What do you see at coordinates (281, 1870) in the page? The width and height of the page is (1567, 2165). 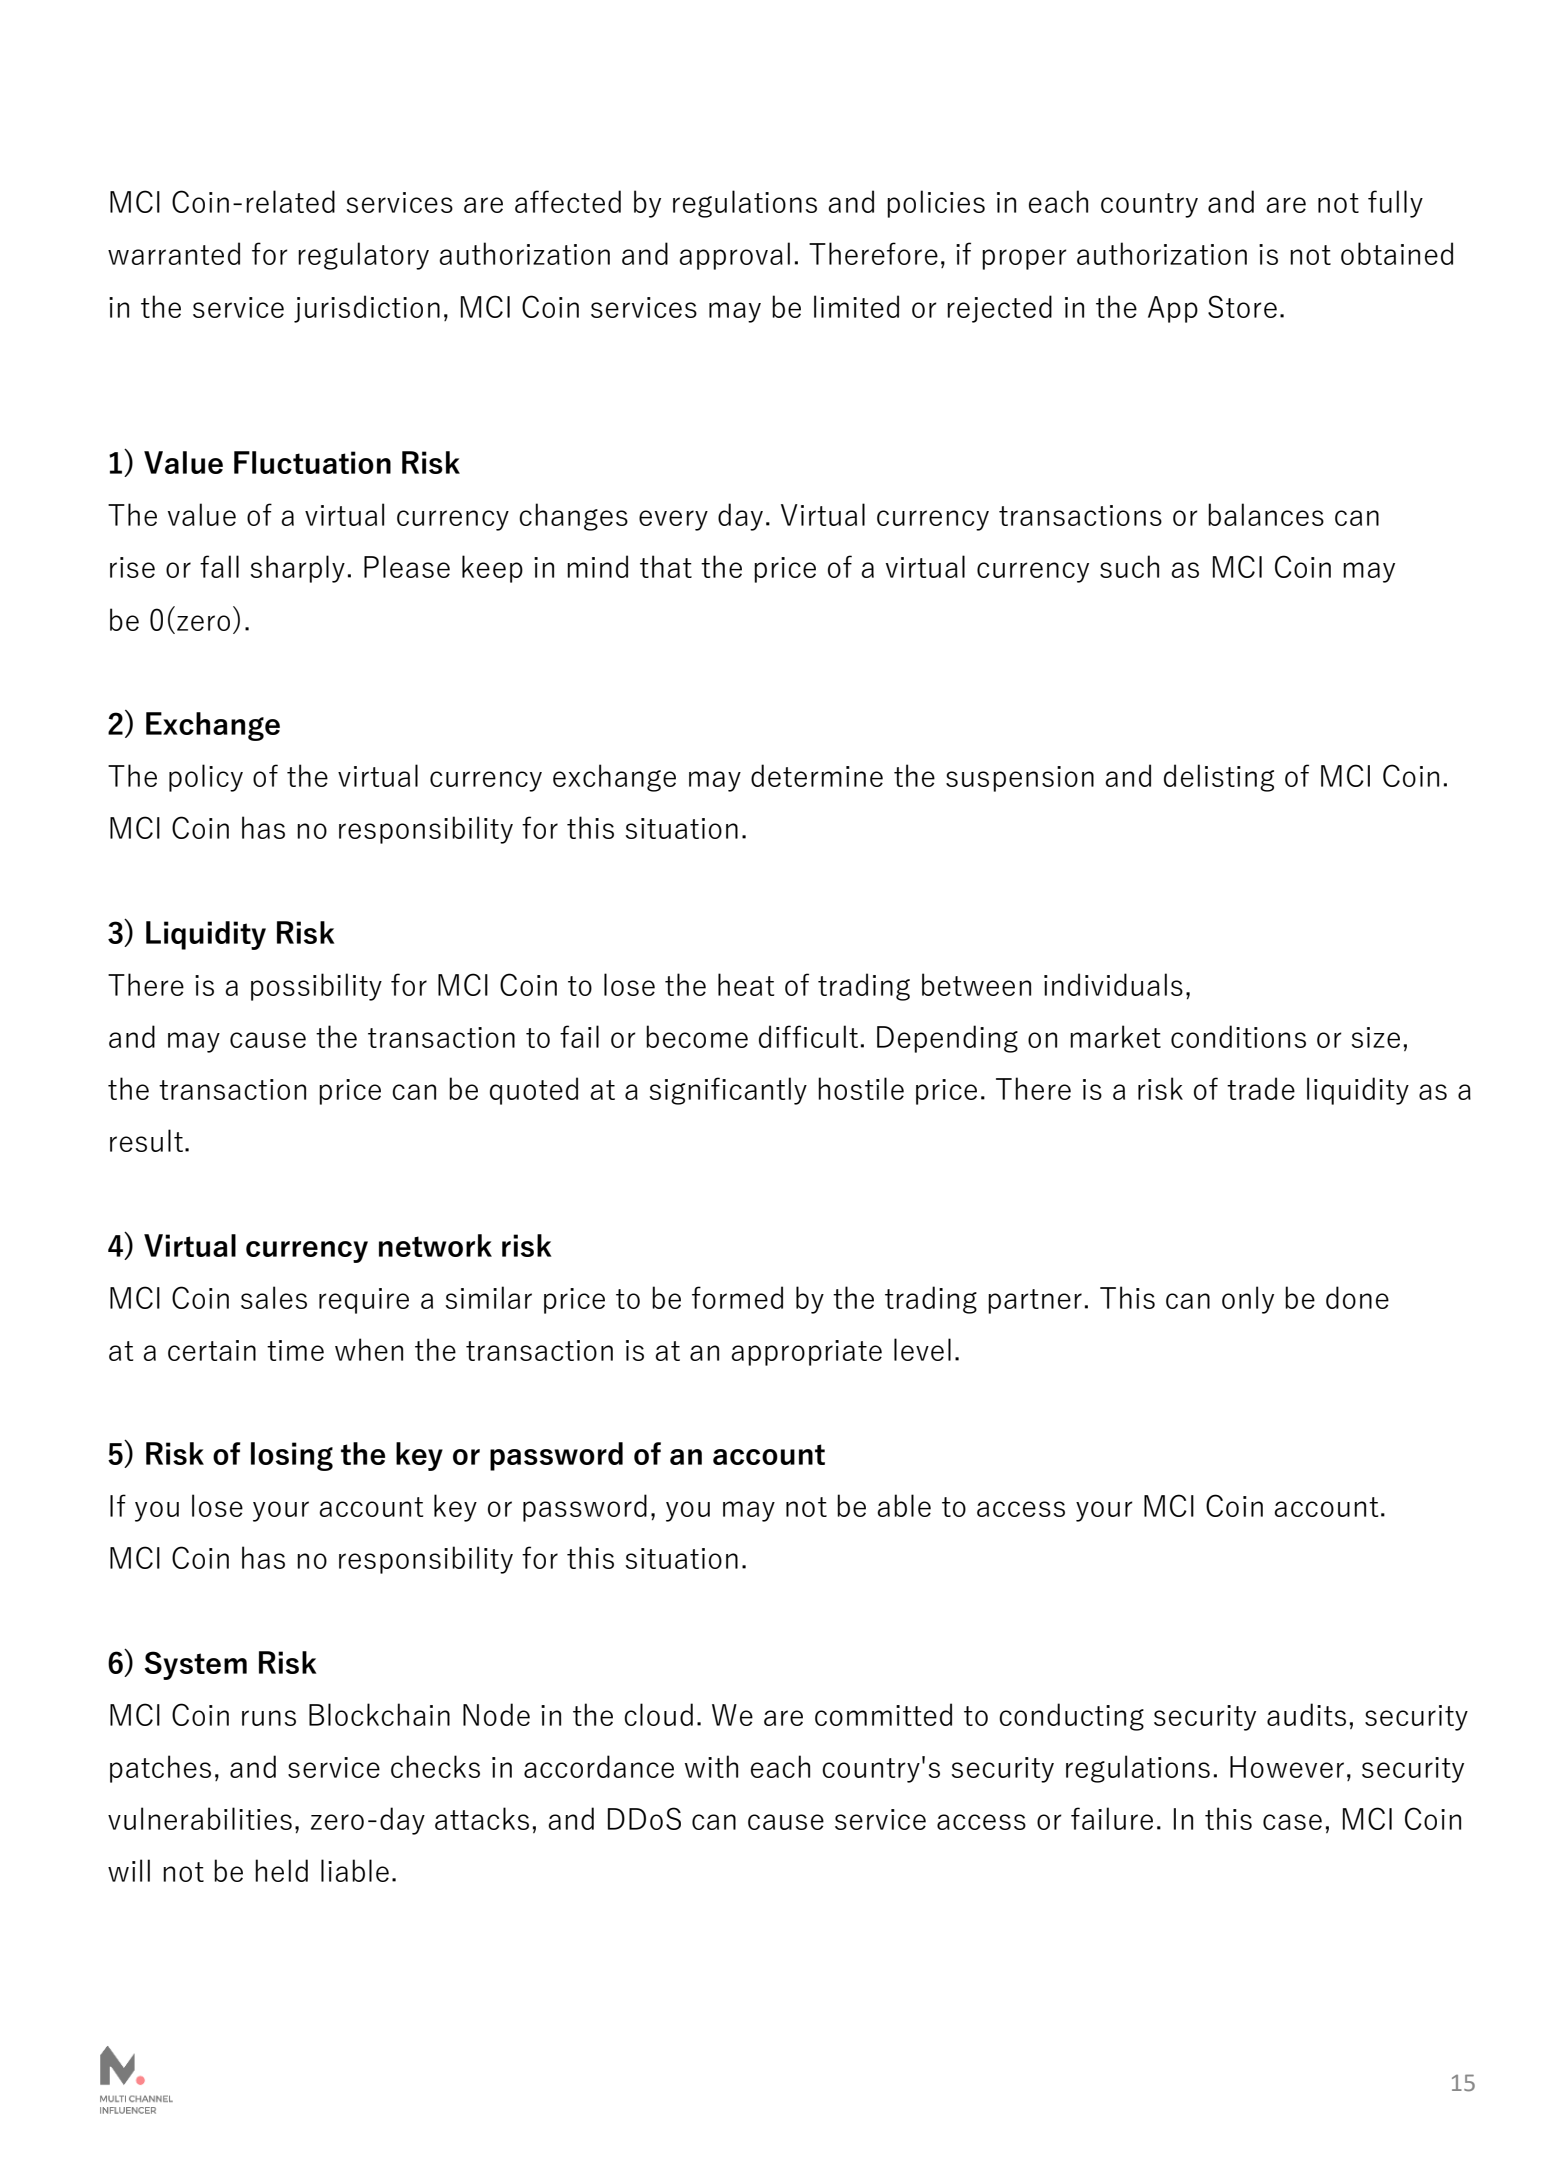 I see `held` at bounding box center [281, 1870].
